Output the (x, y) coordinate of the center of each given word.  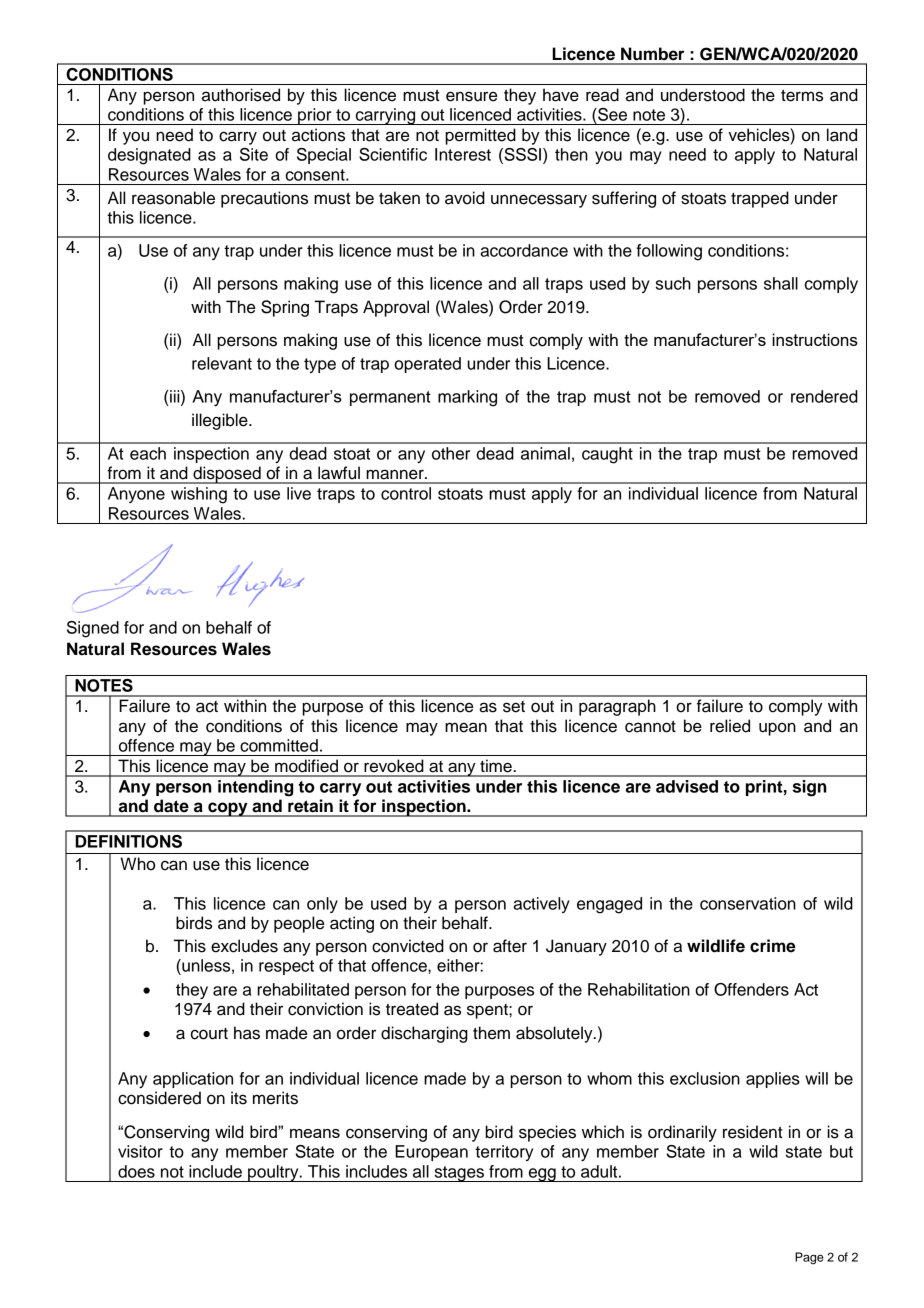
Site (254, 154)
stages (459, 1174)
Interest (463, 154)
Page (809, 1258)
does (136, 1171)
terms (802, 96)
